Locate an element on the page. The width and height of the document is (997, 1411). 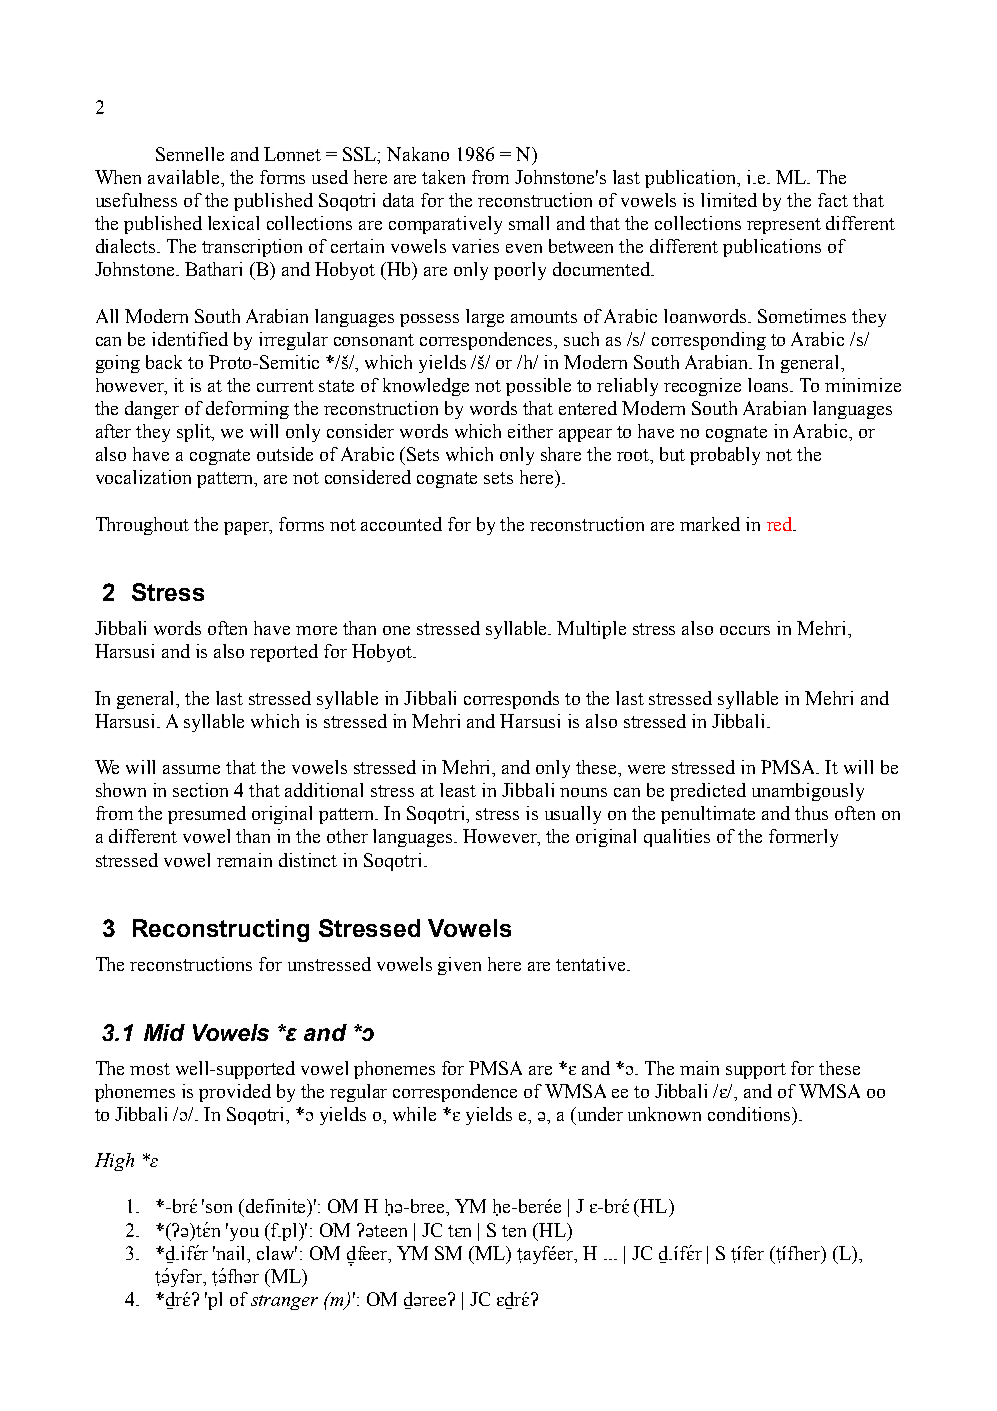
predicted is located at coordinates (708, 792).
